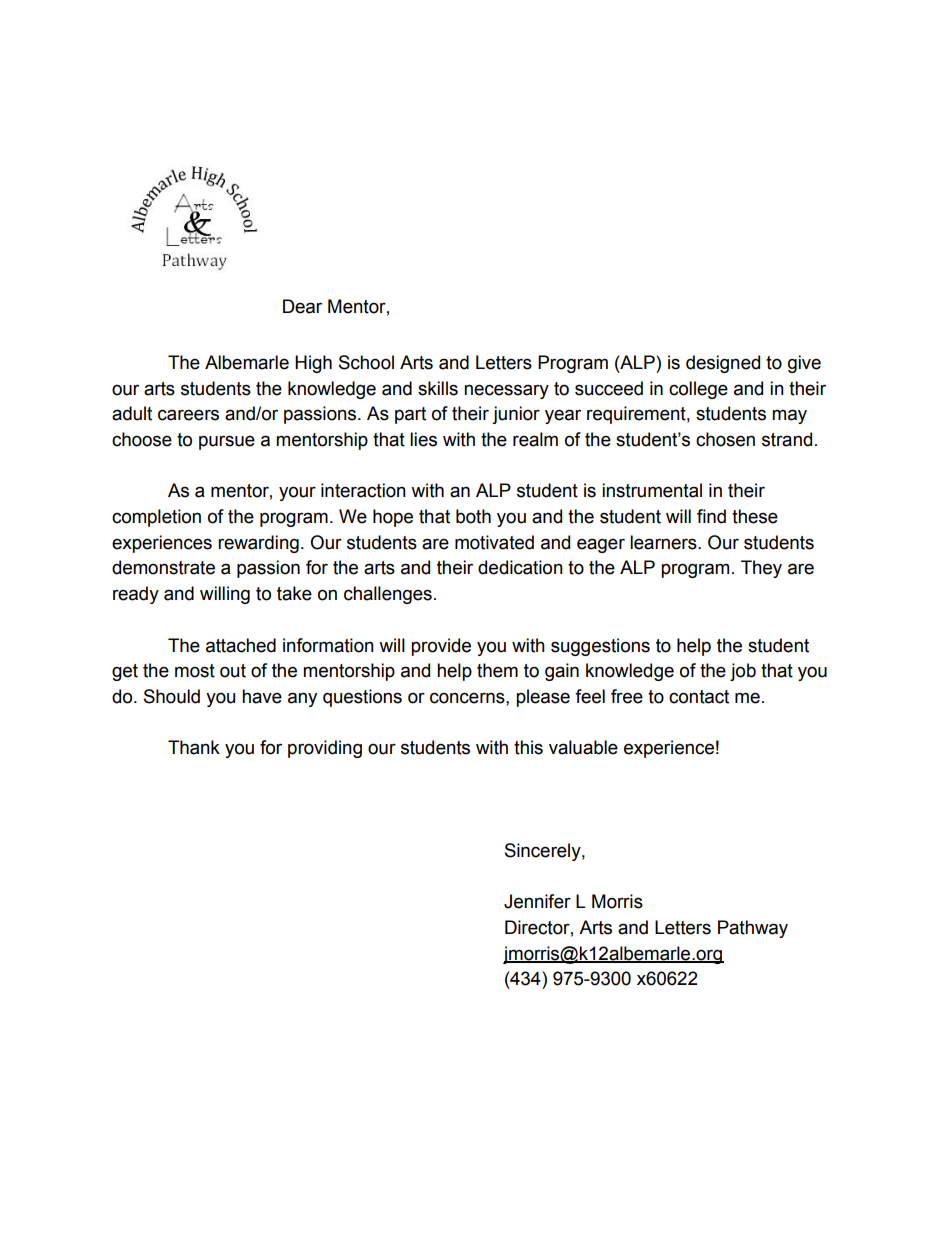  Describe the element at coordinates (725, 439) in the document. I see `chosen` at that location.
